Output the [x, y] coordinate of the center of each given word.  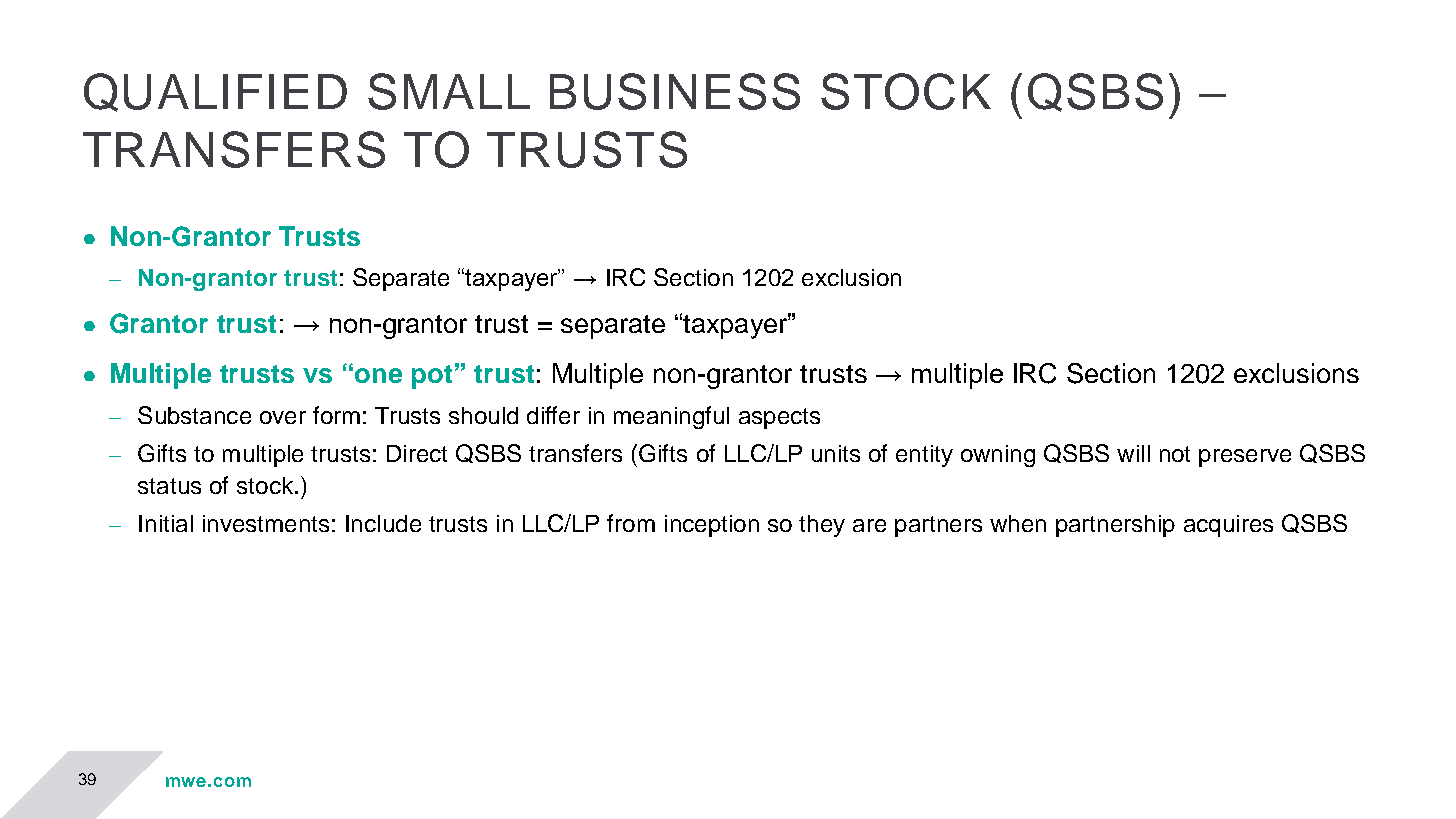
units [836, 453]
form [336, 415]
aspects [779, 418]
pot [432, 377]
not [1175, 454]
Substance [194, 415]
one [378, 375]
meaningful [671, 417]
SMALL [449, 91]
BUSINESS [675, 91]
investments [266, 523]
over [283, 417]
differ [553, 415]
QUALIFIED [215, 92]
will [1133, 453]
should [483, 415]
